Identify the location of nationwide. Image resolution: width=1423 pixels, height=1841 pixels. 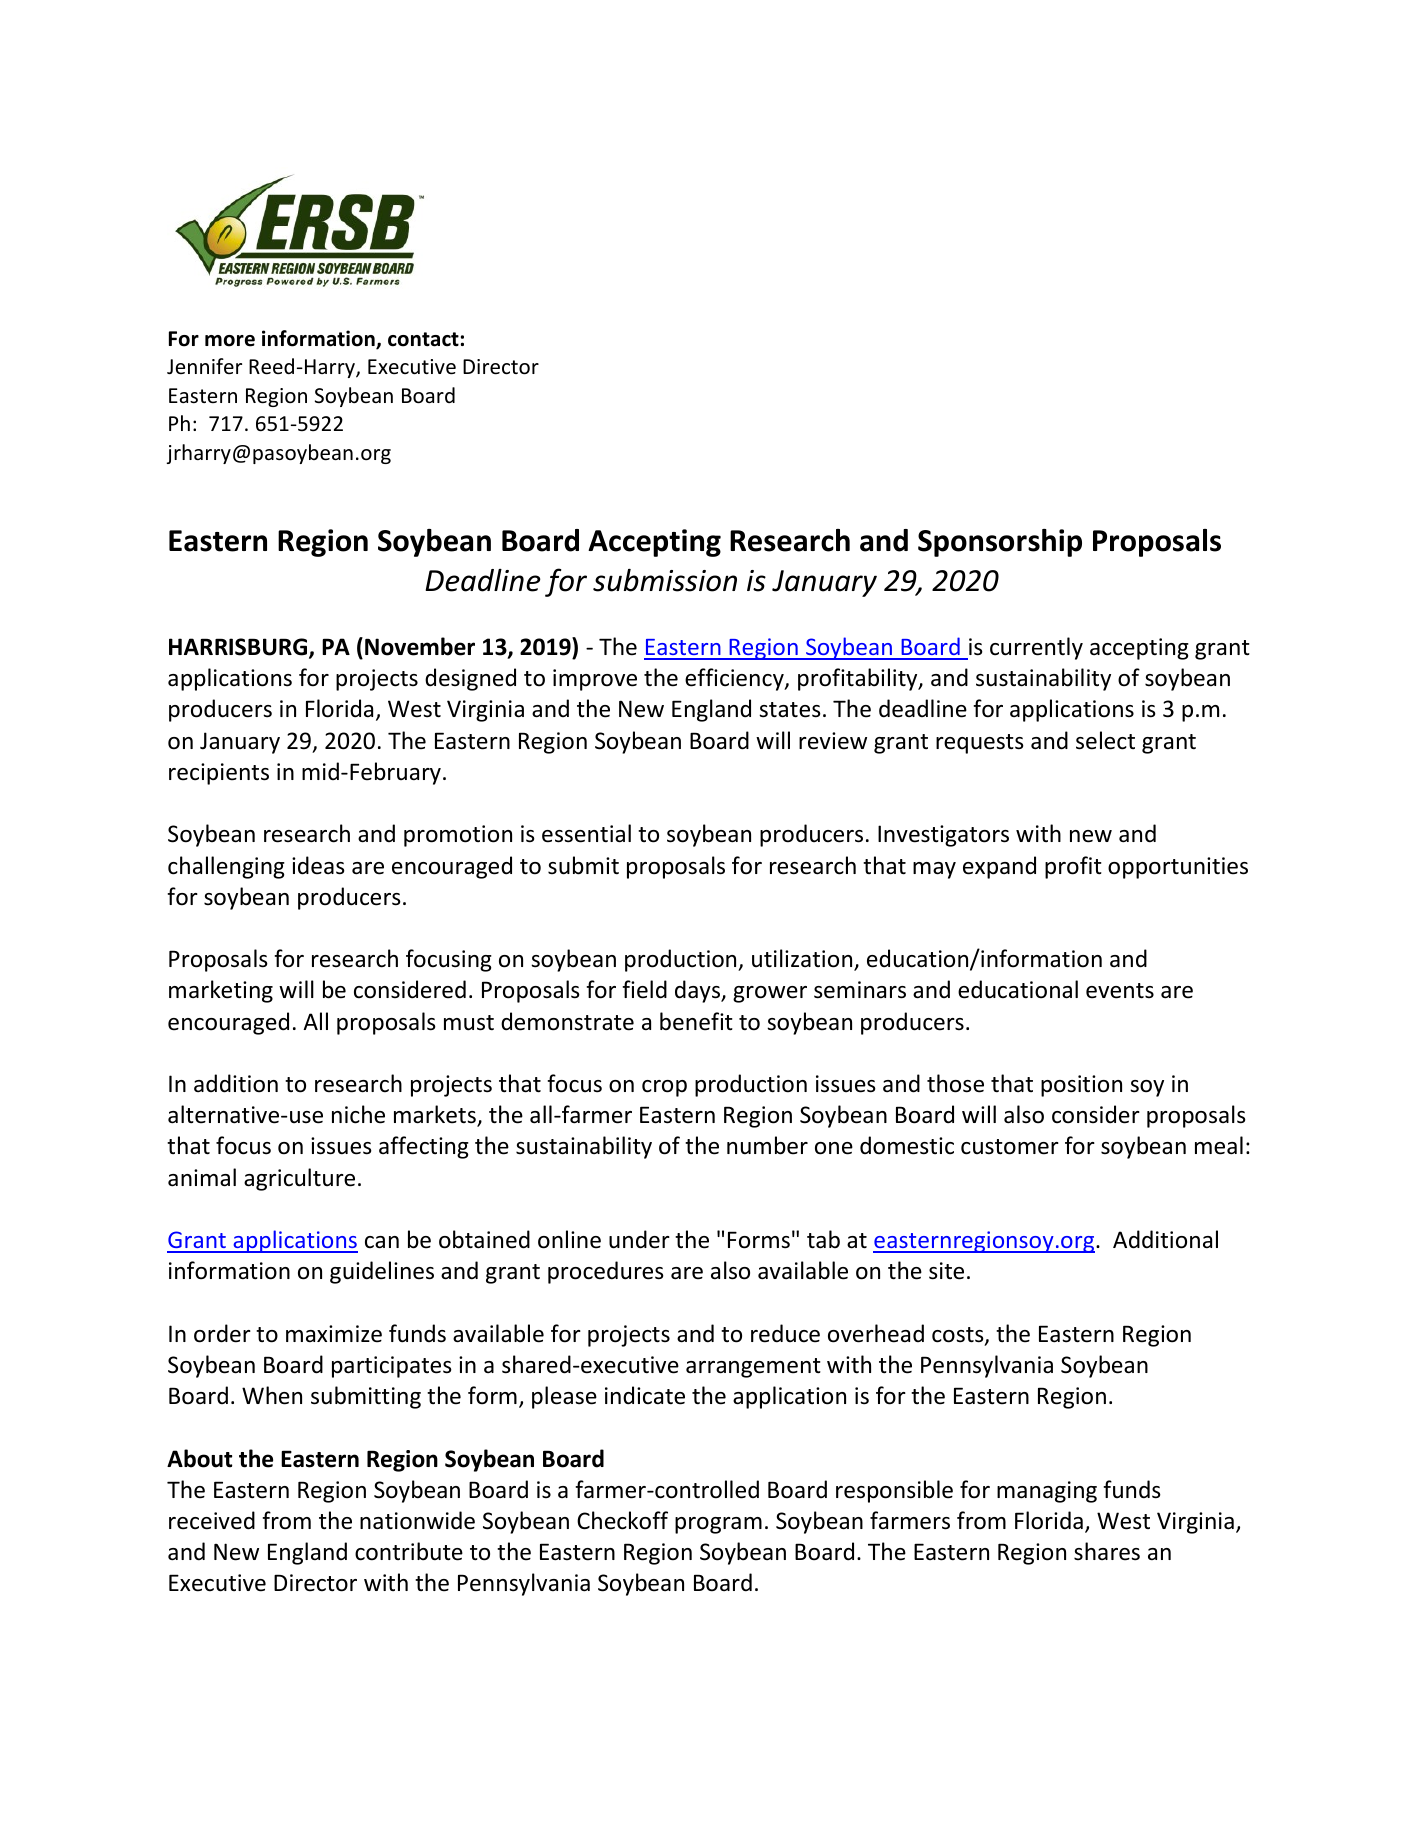
(417, 1520).
